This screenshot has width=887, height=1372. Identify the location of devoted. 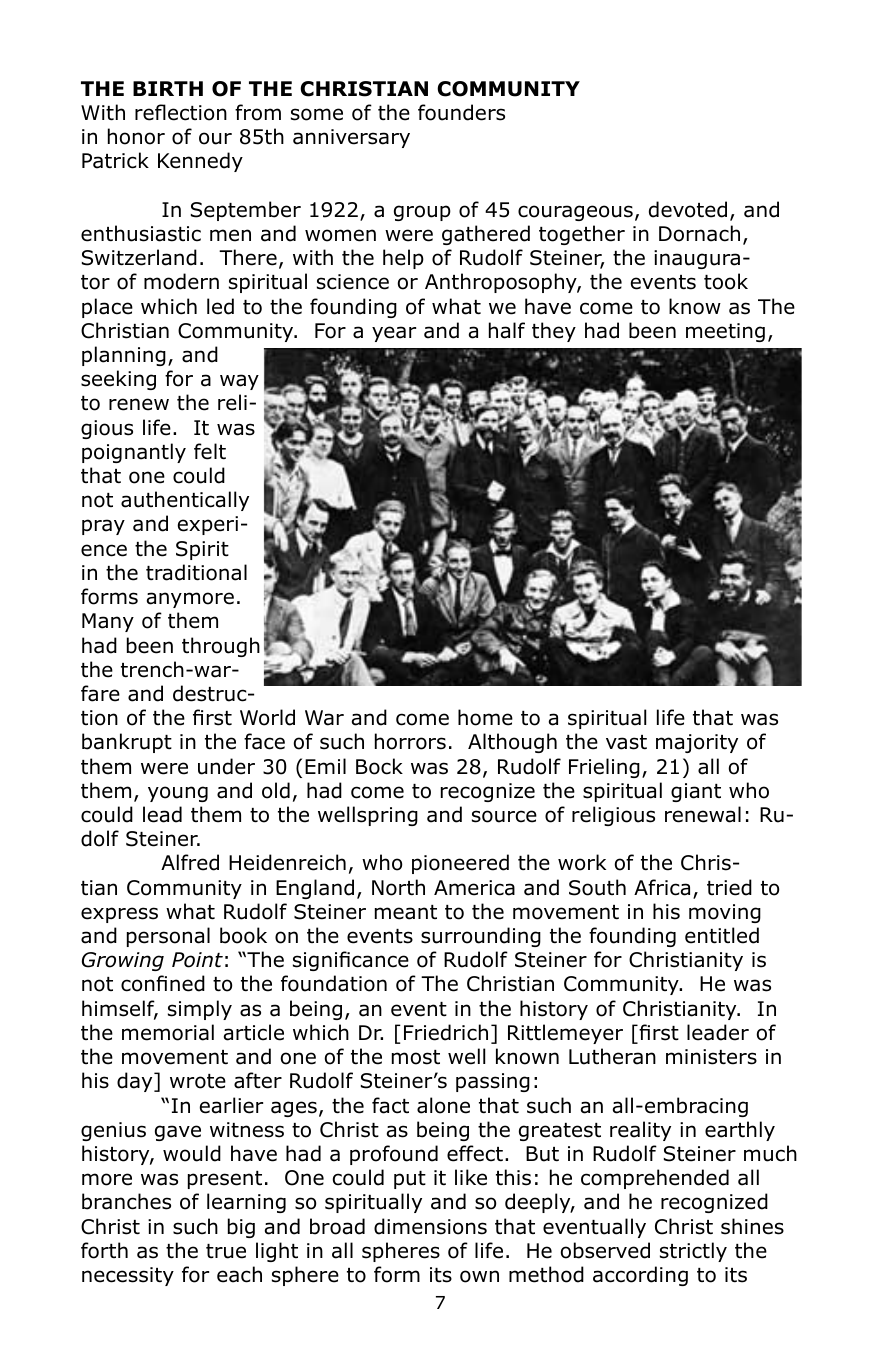
(688, 209).
